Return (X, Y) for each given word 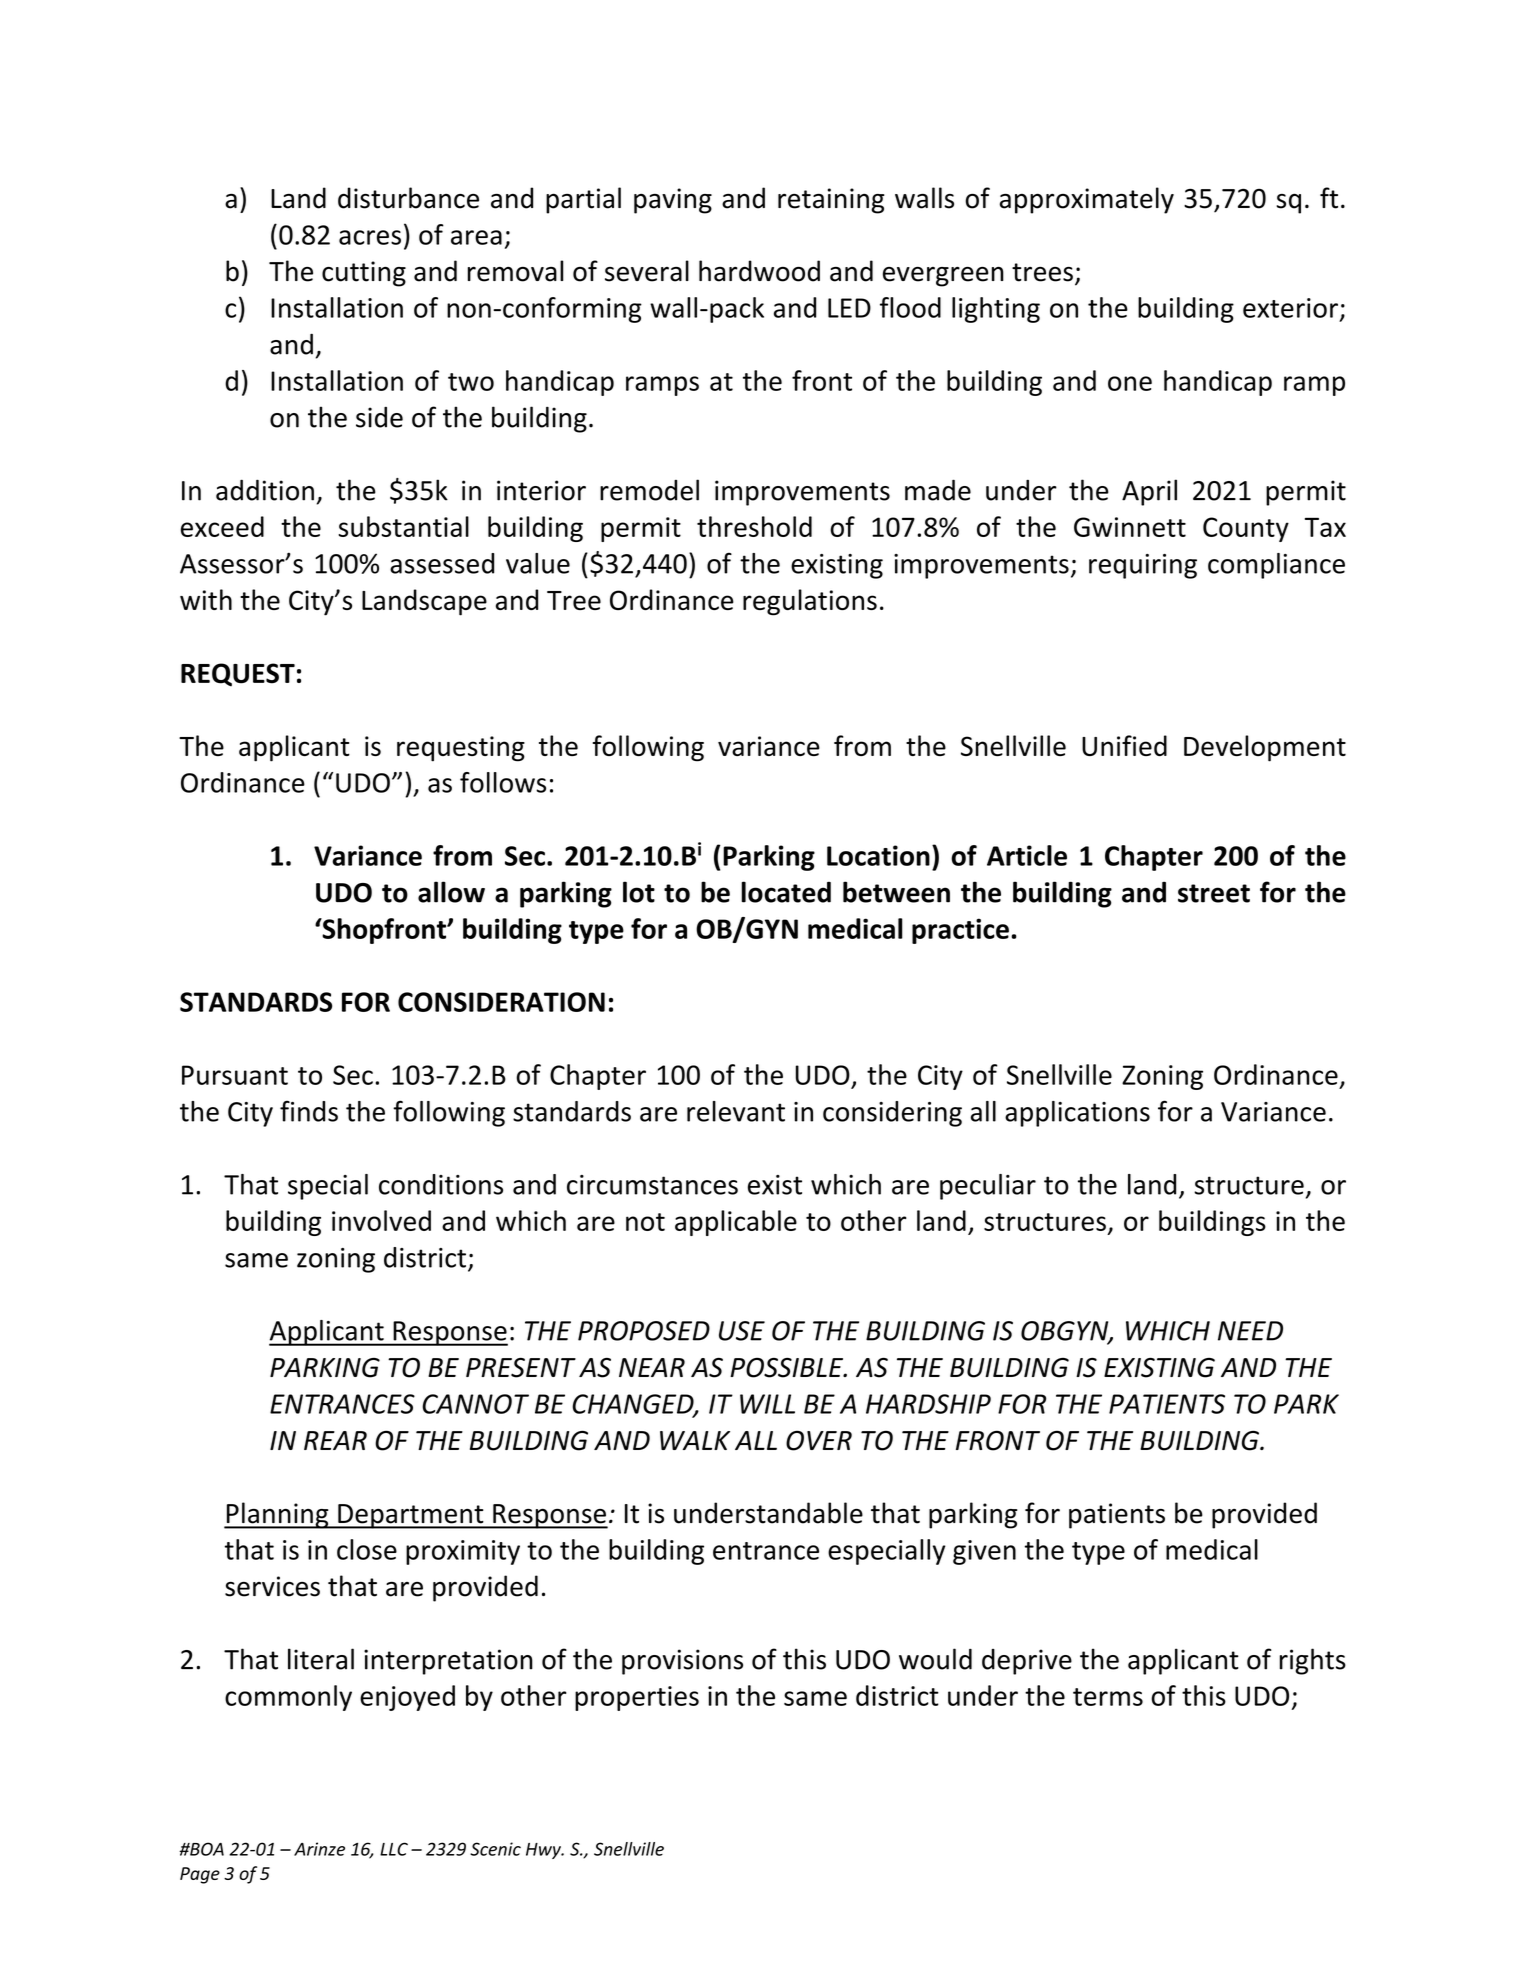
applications (1077, 1114)
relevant (736, 1111)
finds (309, 1111)
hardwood (759, 271)
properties (637, 1698)
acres (370, 237)
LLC (394, 1849)
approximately (1087, 200)
